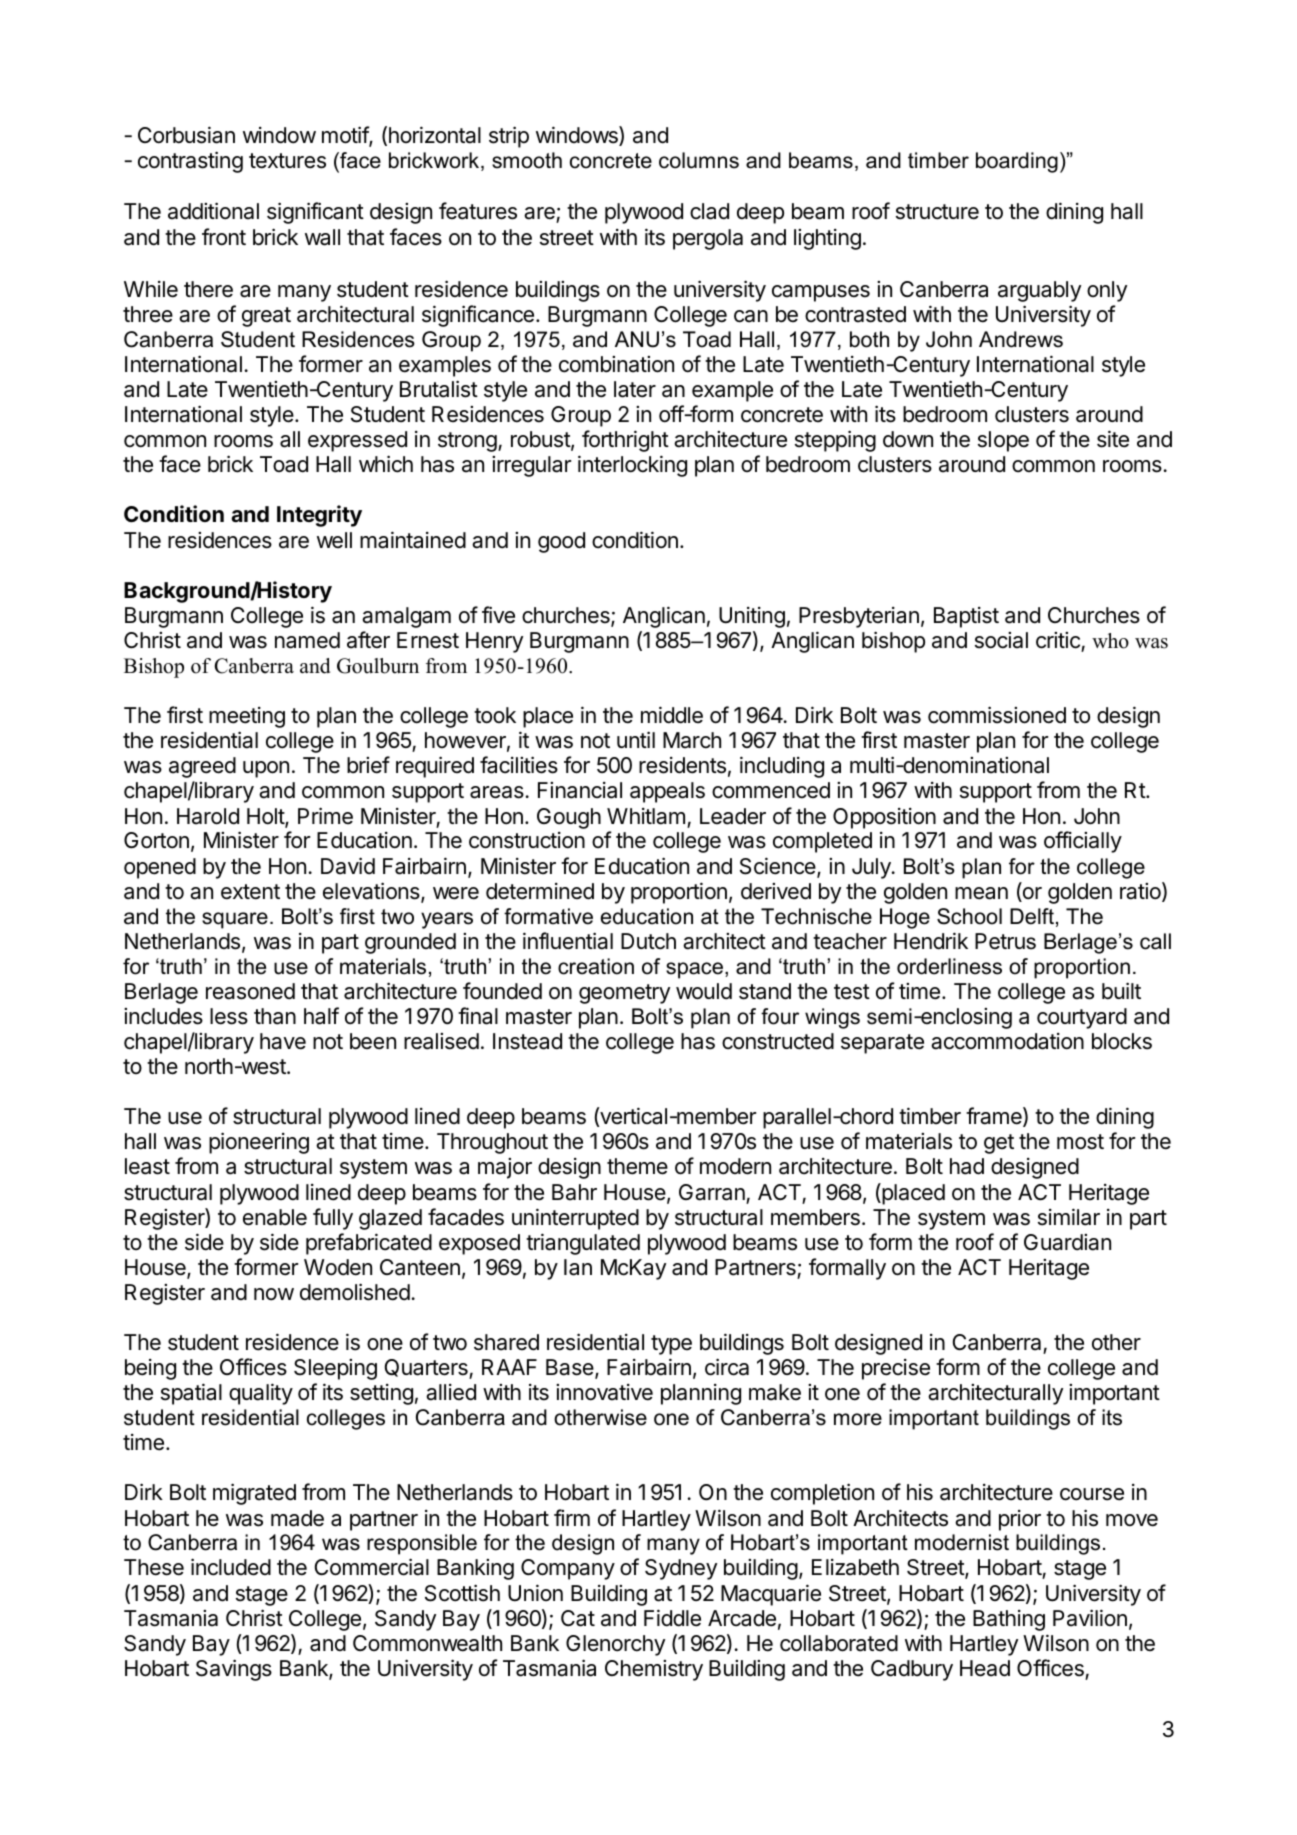  I want to click on theme, so click(637, 1166).
